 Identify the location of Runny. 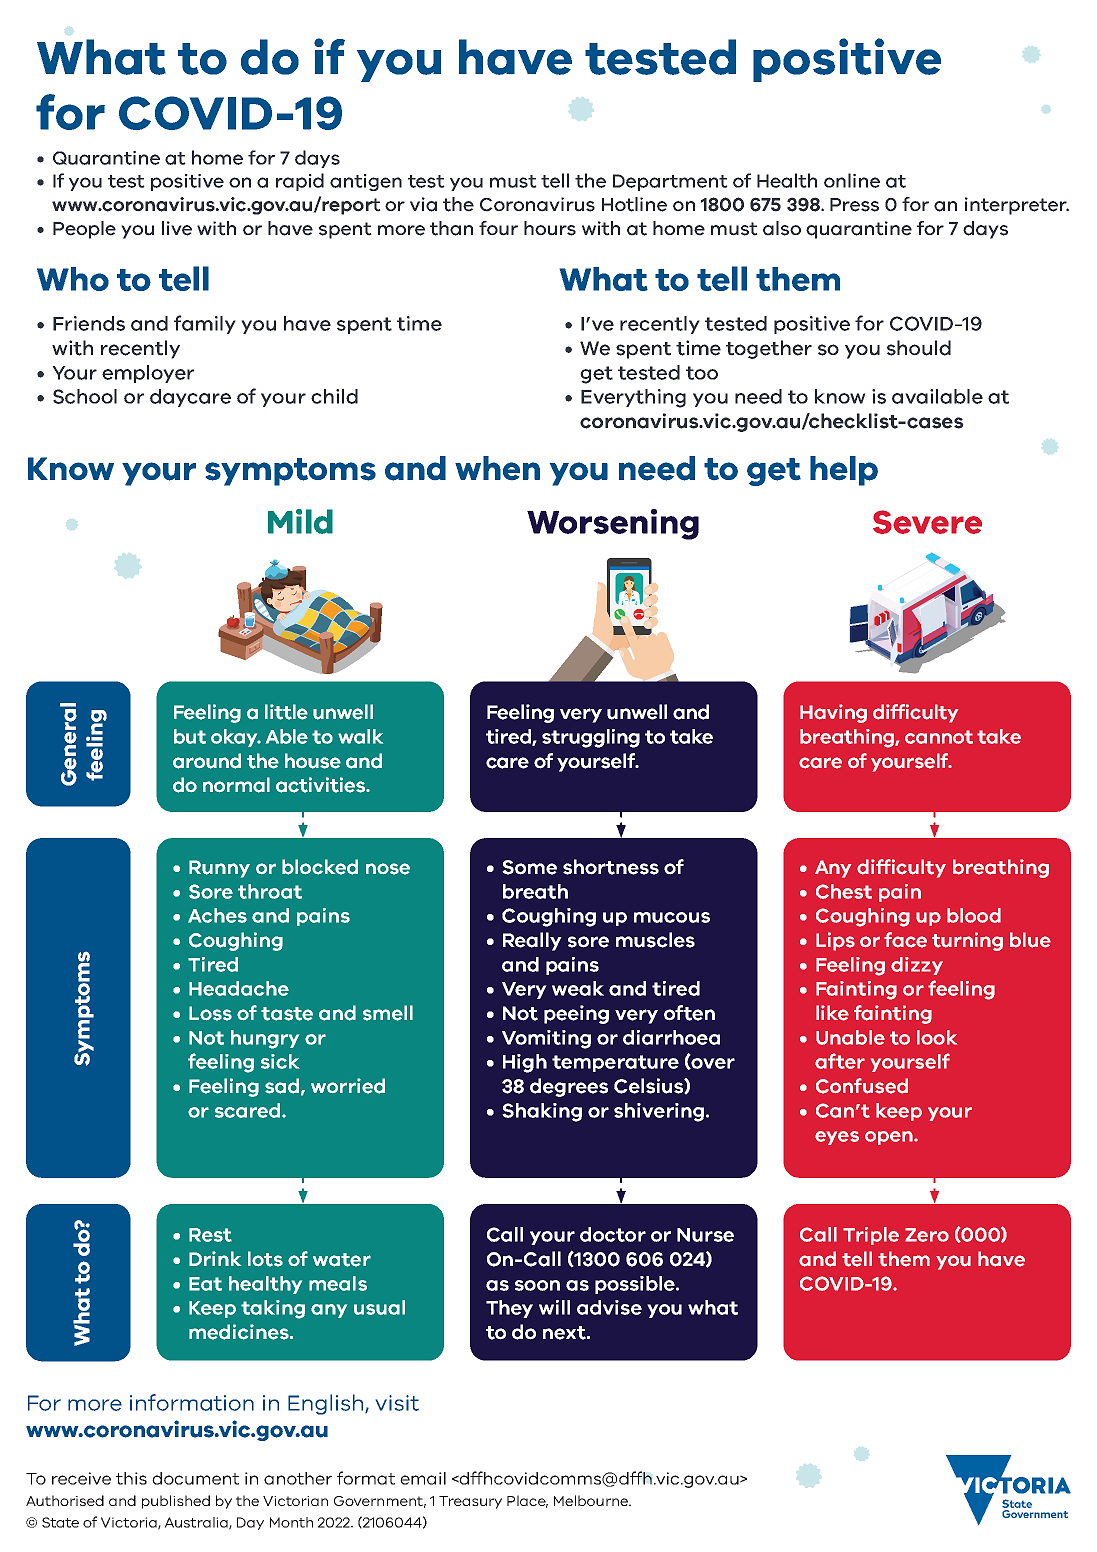
(219, 869).
